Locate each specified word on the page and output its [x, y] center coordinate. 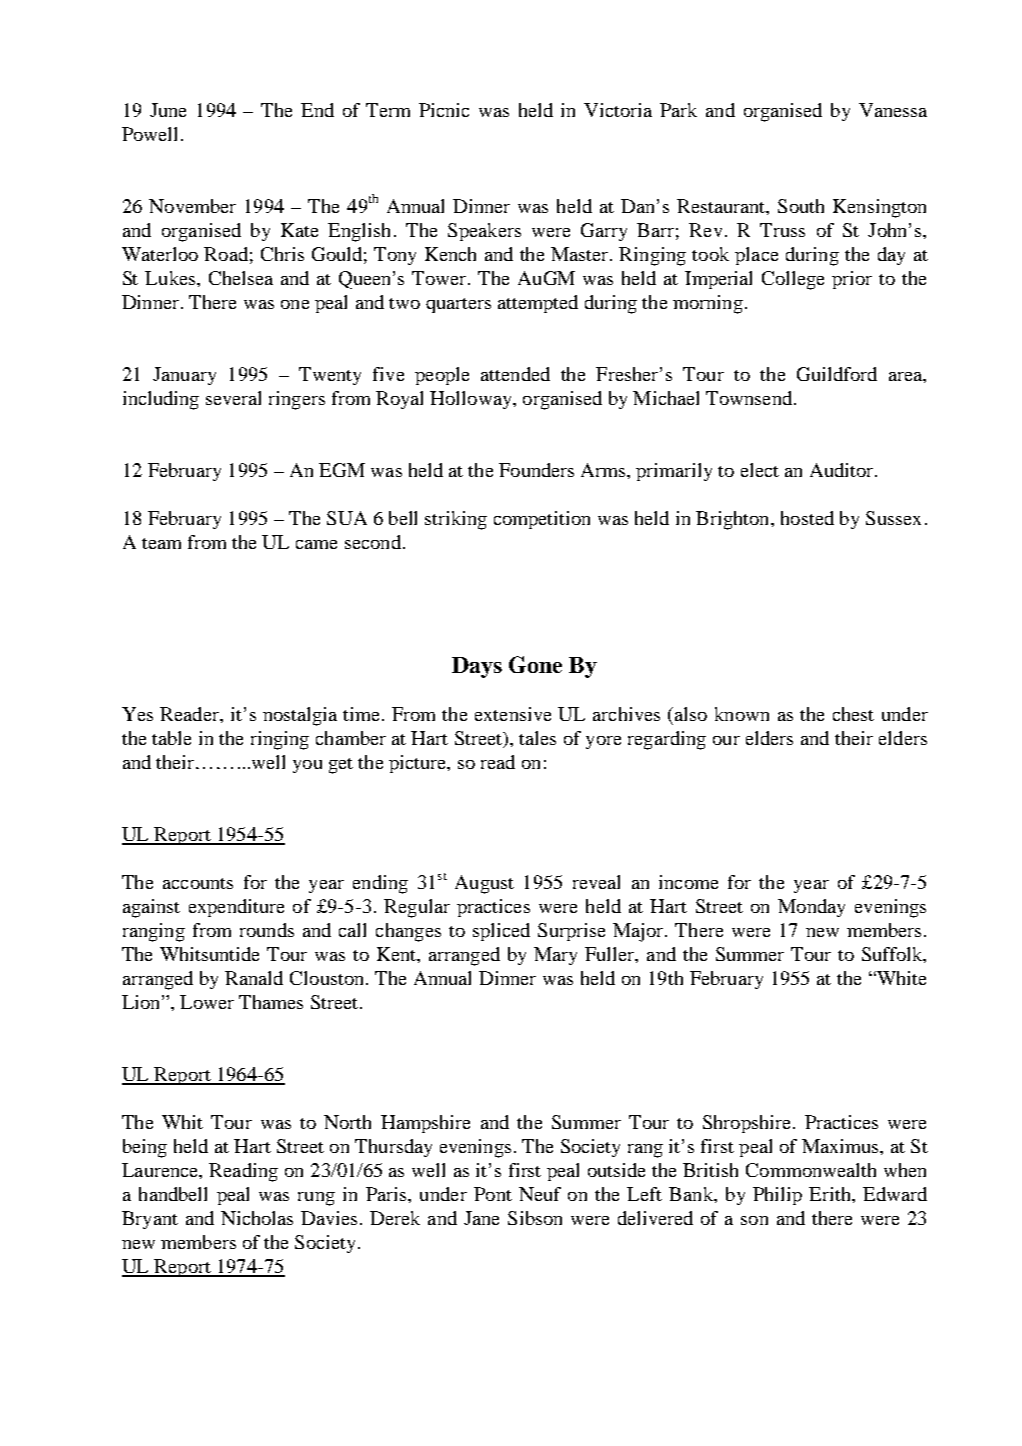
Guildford [837, 374]
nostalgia [300, 716]
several [233, 398]
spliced [501, 932]
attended [515, 374]
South [801, 206]
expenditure [236, 908]
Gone [535, 664]
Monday [811, 908]
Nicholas [257, 1218]
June [168, 110]
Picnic [444, 110]
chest [853, 714]
